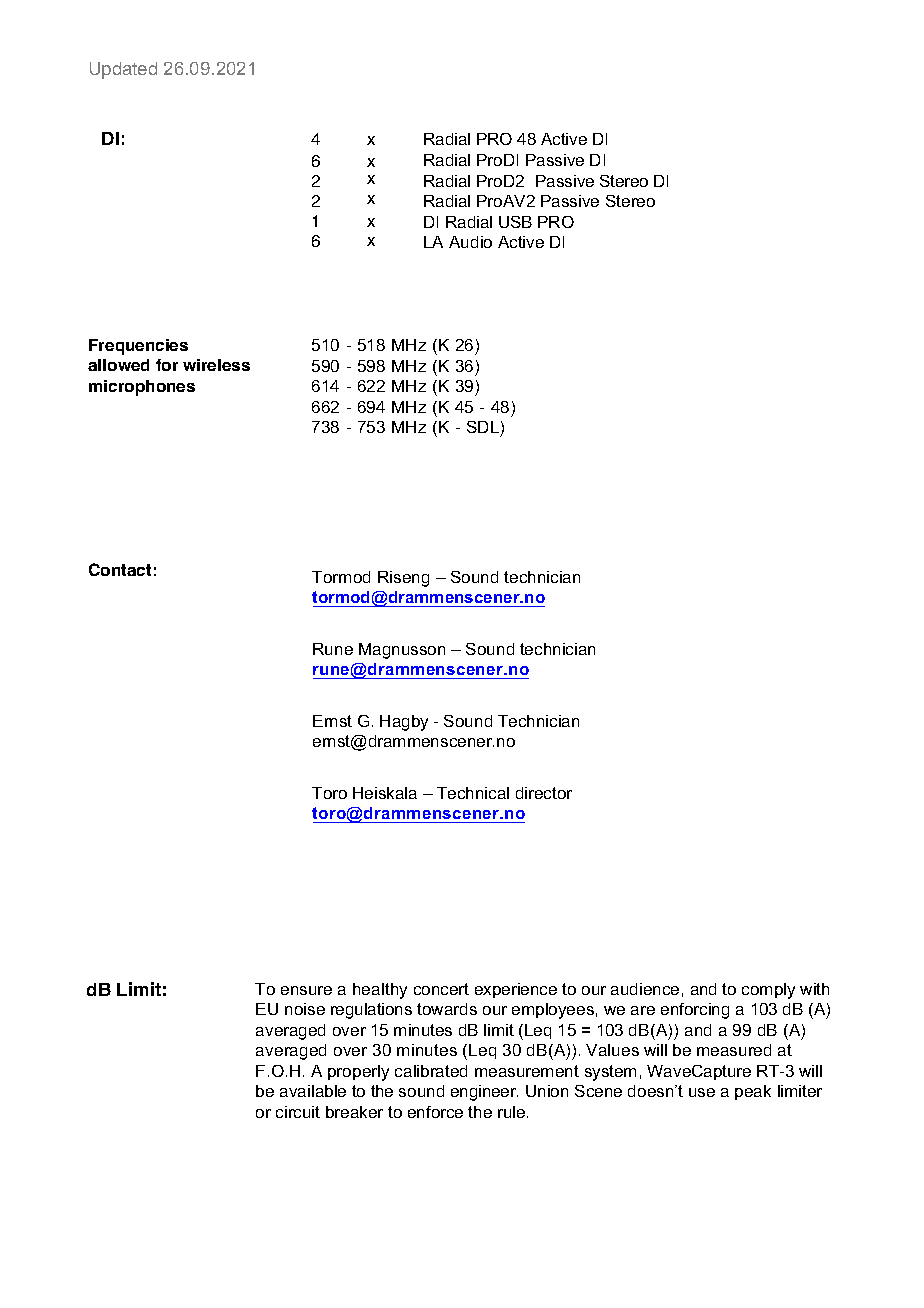  Describe the element at coordinates (544, 793) in the screenshot. I see `director` at that location.
